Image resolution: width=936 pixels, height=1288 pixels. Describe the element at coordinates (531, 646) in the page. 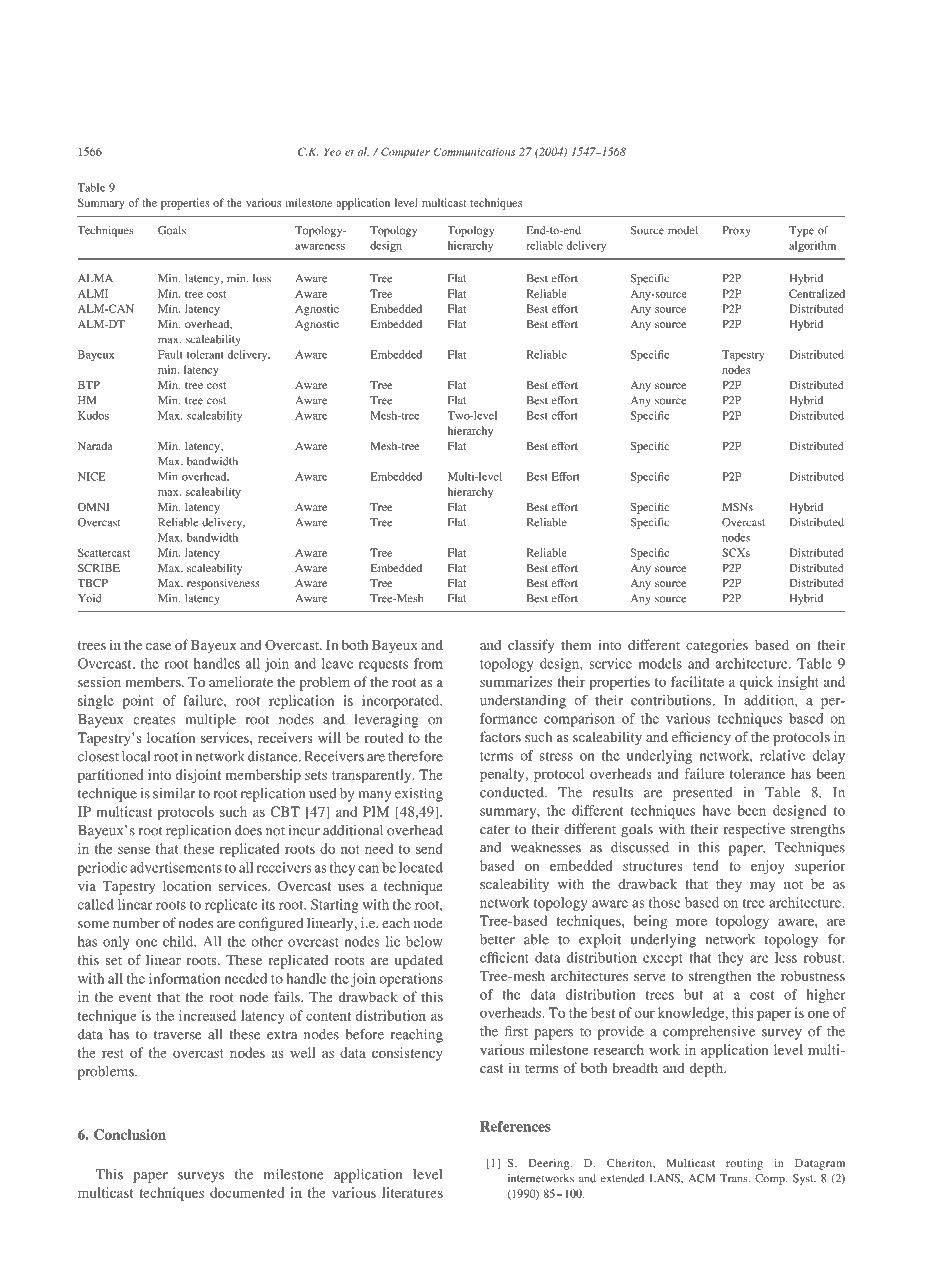

I see `classify` at that location.
